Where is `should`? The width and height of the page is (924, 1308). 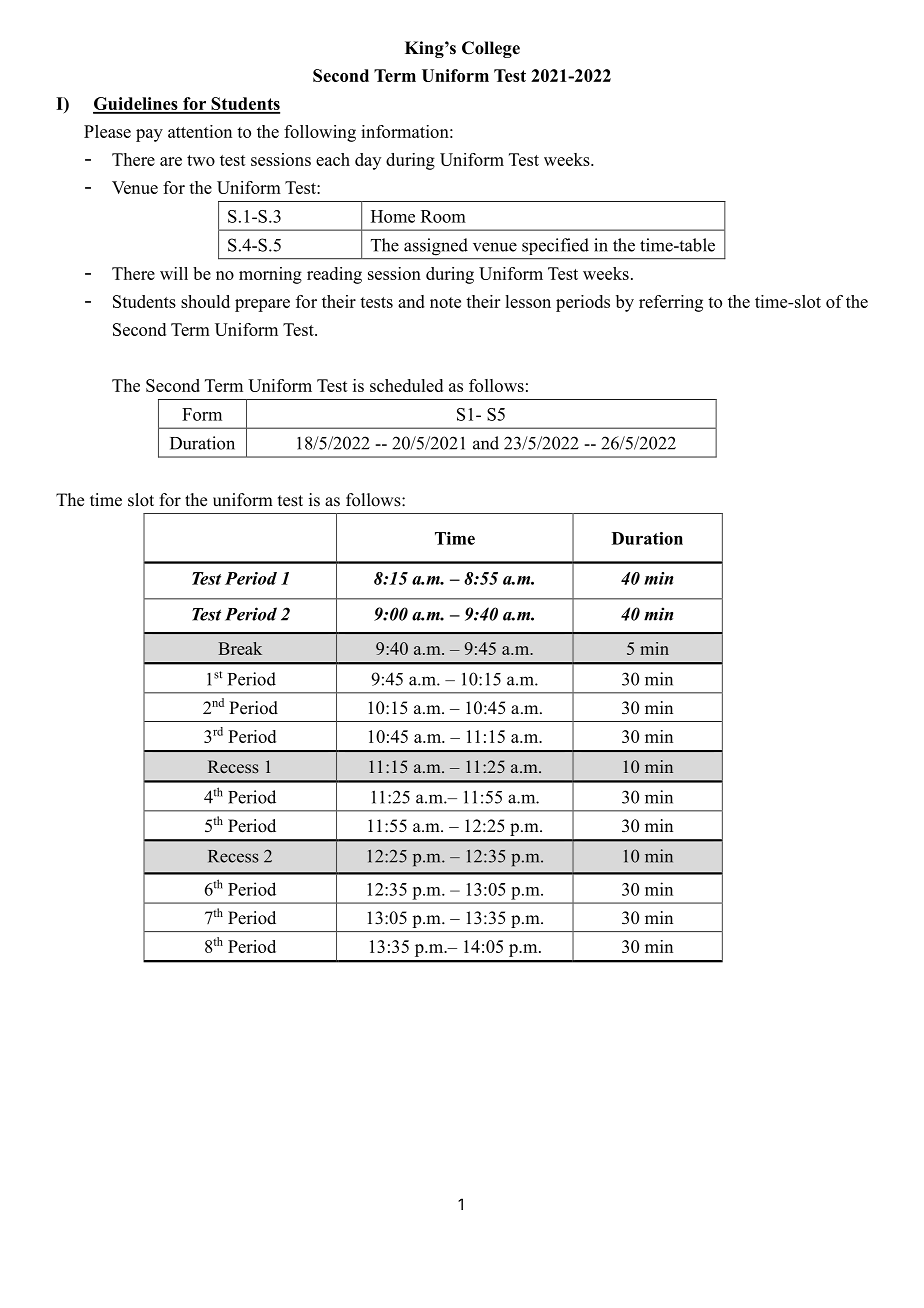 should is located at coordinates (205, 301).
